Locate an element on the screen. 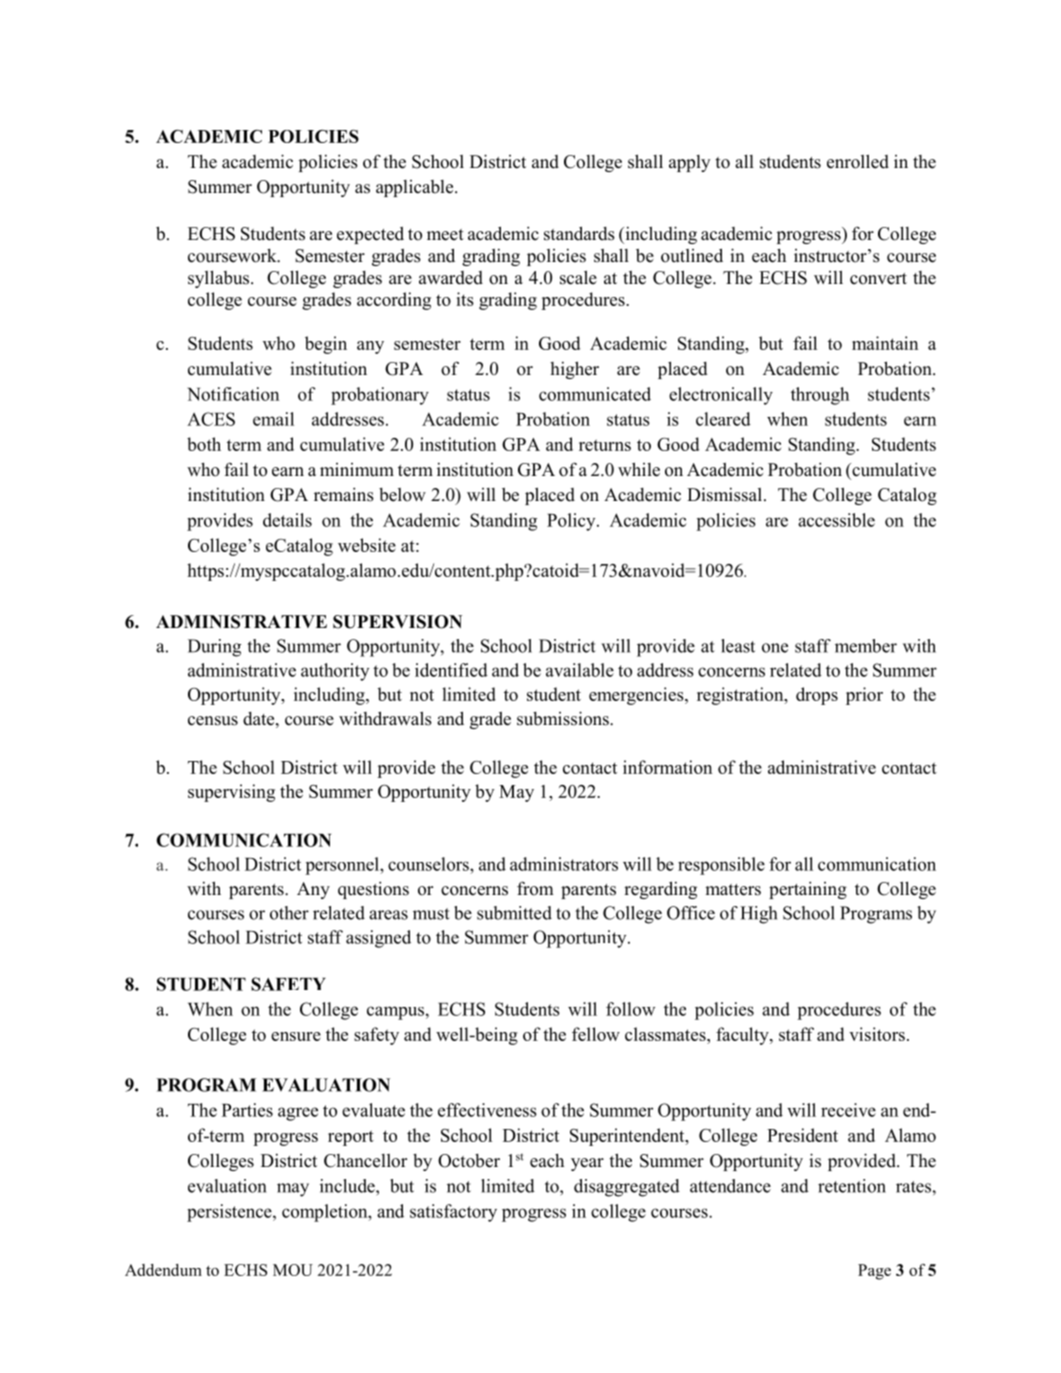  standards is located at coordinates (579, 233).
